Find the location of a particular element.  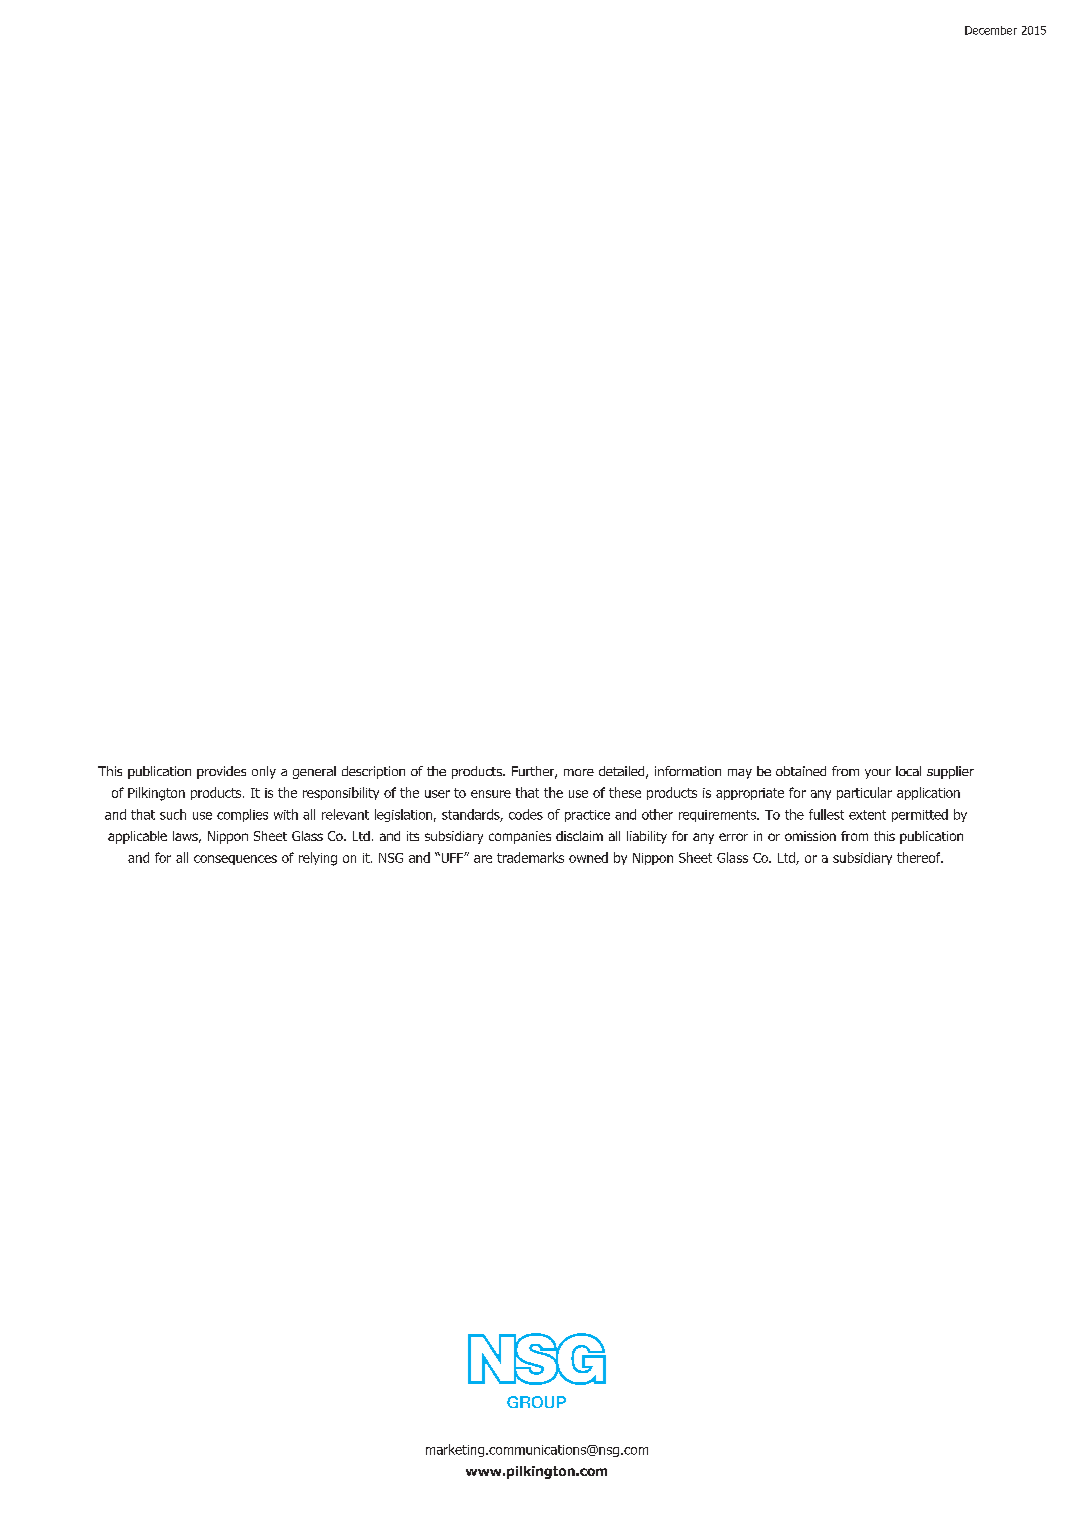

disclaim is located at coordinates (579, 836).
